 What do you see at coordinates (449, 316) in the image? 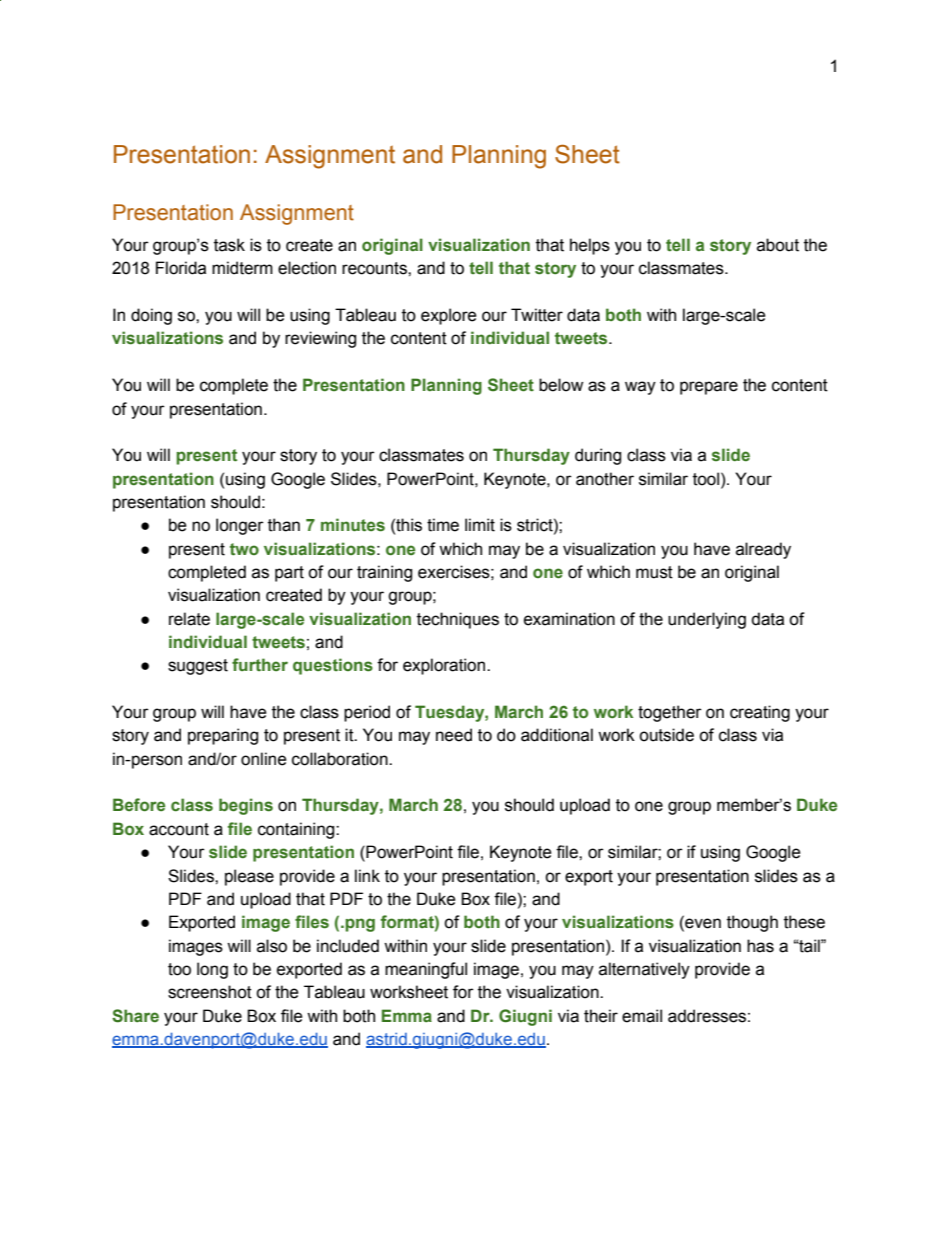
I see `explore` at bounding box center [449, 316].
